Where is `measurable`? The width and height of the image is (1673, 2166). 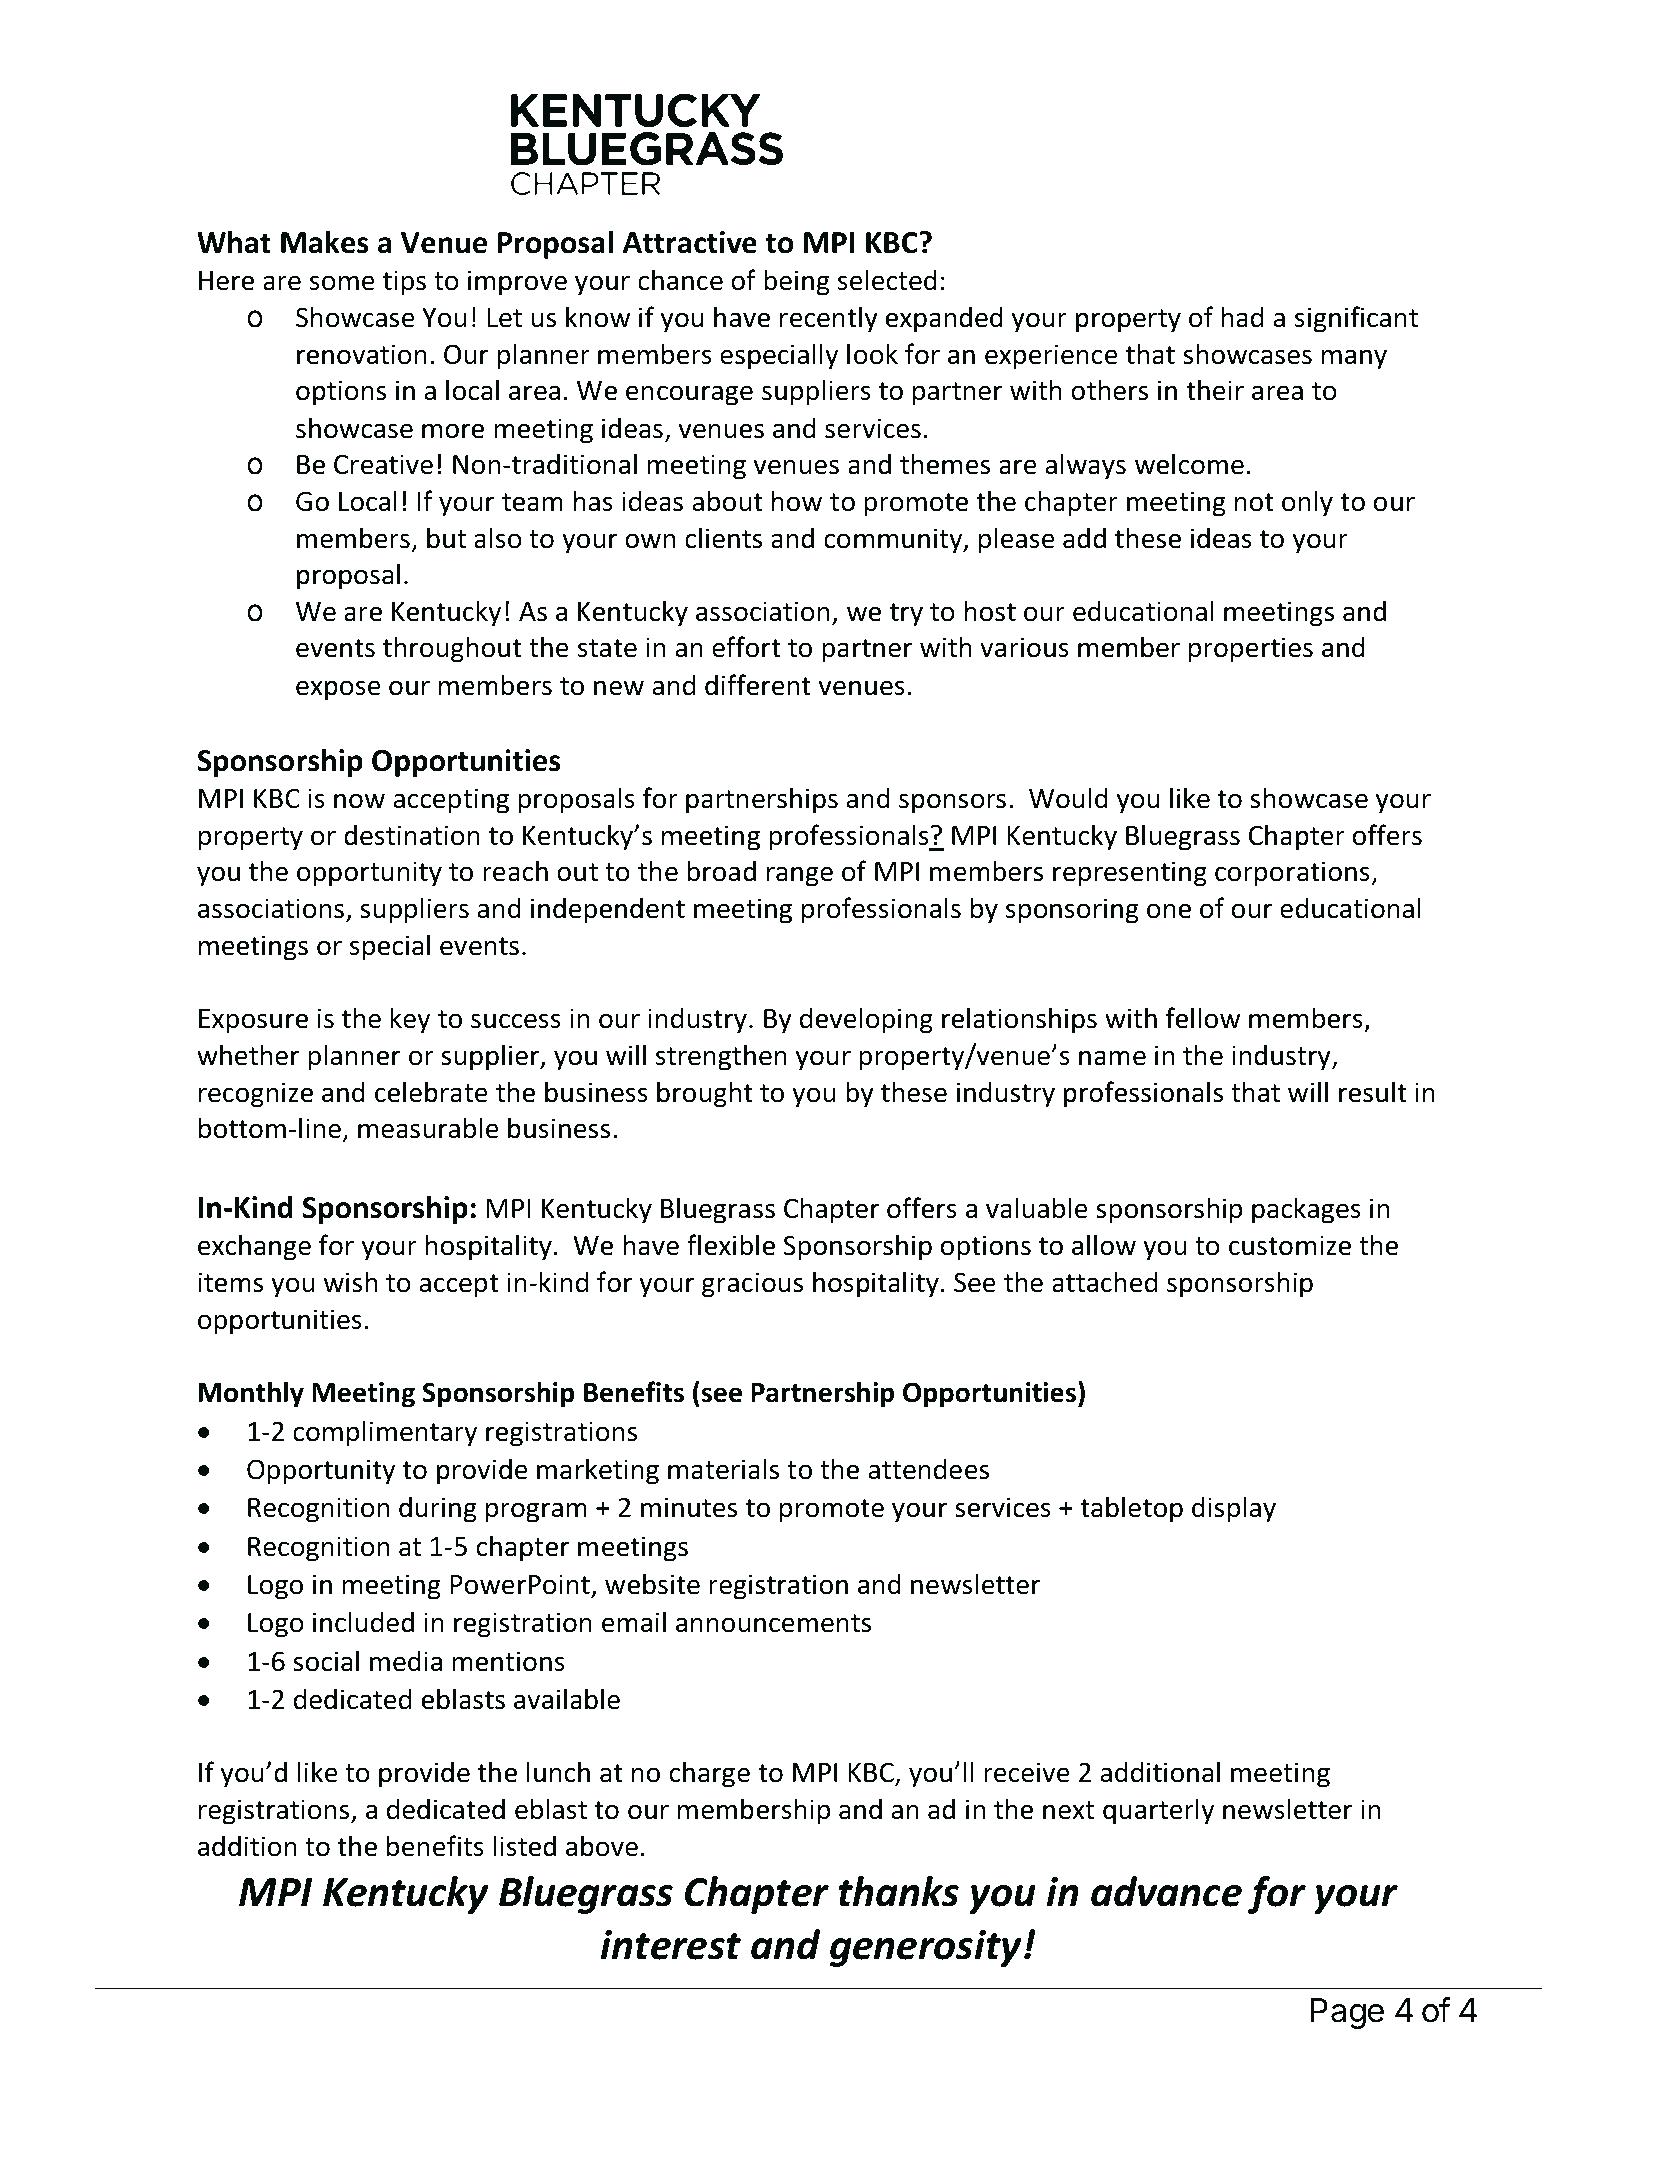
measurable is located at coordinates (428, 1128).
